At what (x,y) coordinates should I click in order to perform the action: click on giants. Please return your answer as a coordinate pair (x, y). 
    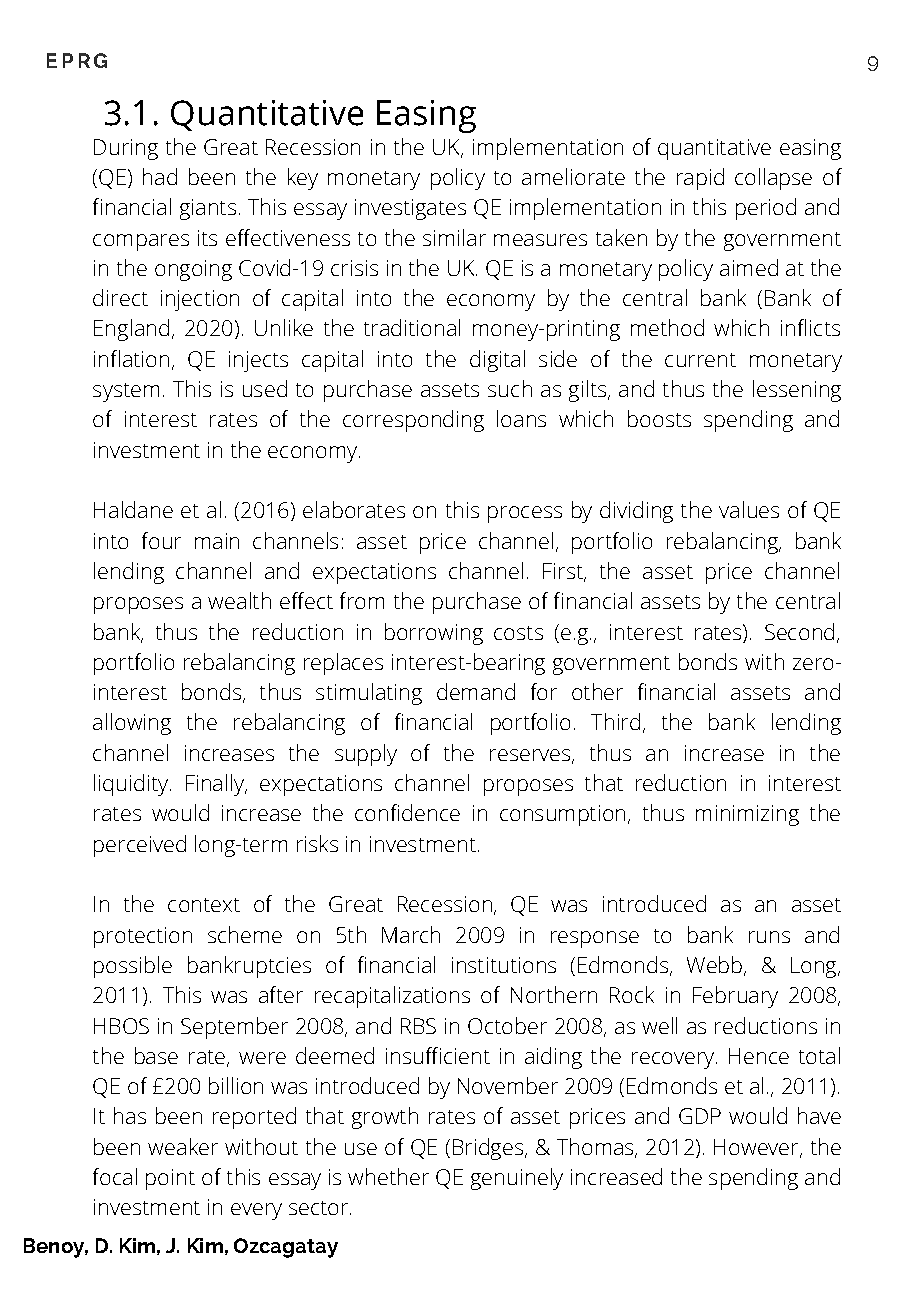
    Looking at the image, I should click on (208, 209).
